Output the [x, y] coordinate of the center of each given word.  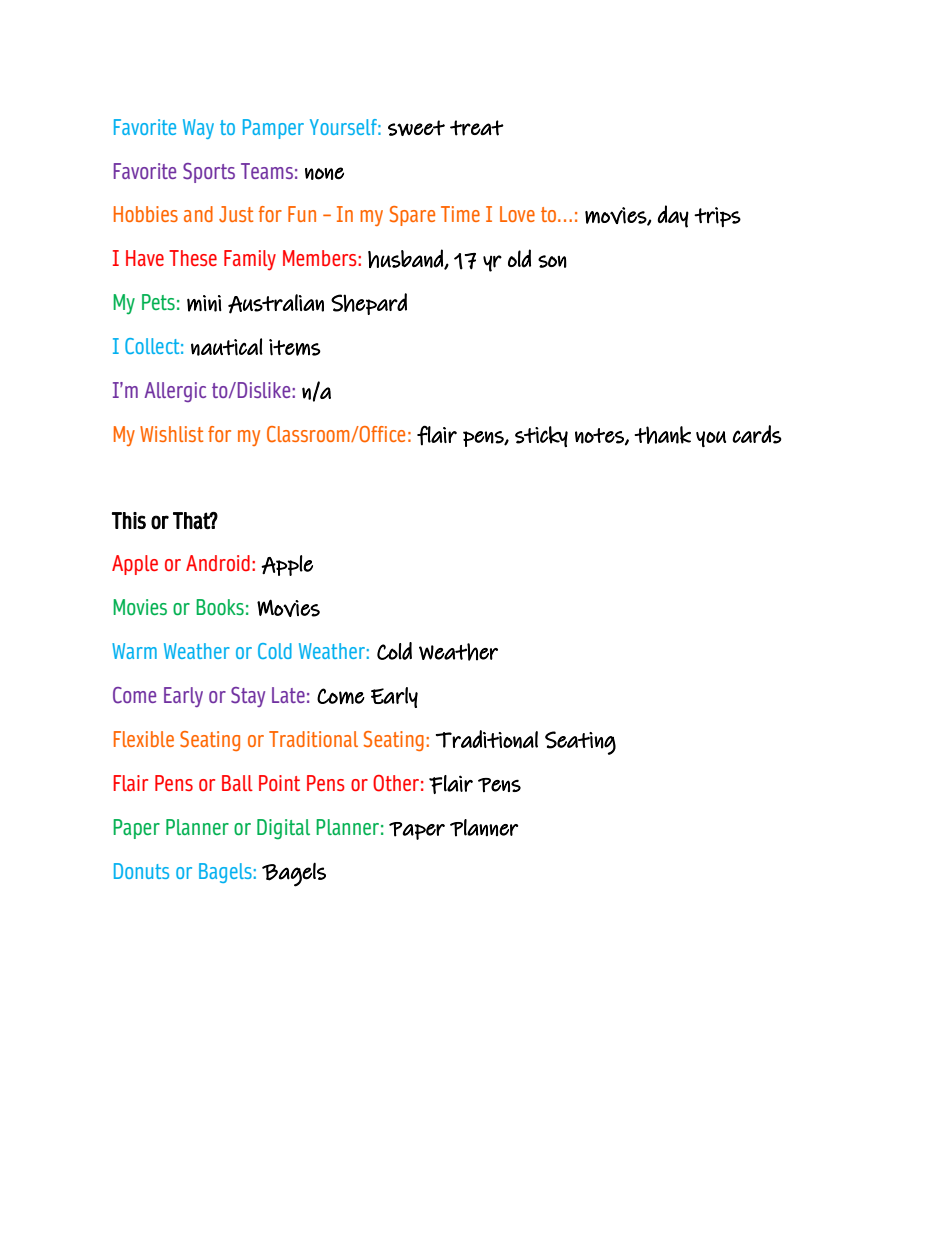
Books [220, 607]
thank [663, 435]
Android [218, 563]
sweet [416, 128]
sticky [541, 436]
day [673, 216]
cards [757, 434]
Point [279, 783]
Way [198, 129]
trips [717, 217]
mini [204, 303]
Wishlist [171, 434]
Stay [248, 697]
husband [406, 259]
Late [288, 695]
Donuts [141, 871]
